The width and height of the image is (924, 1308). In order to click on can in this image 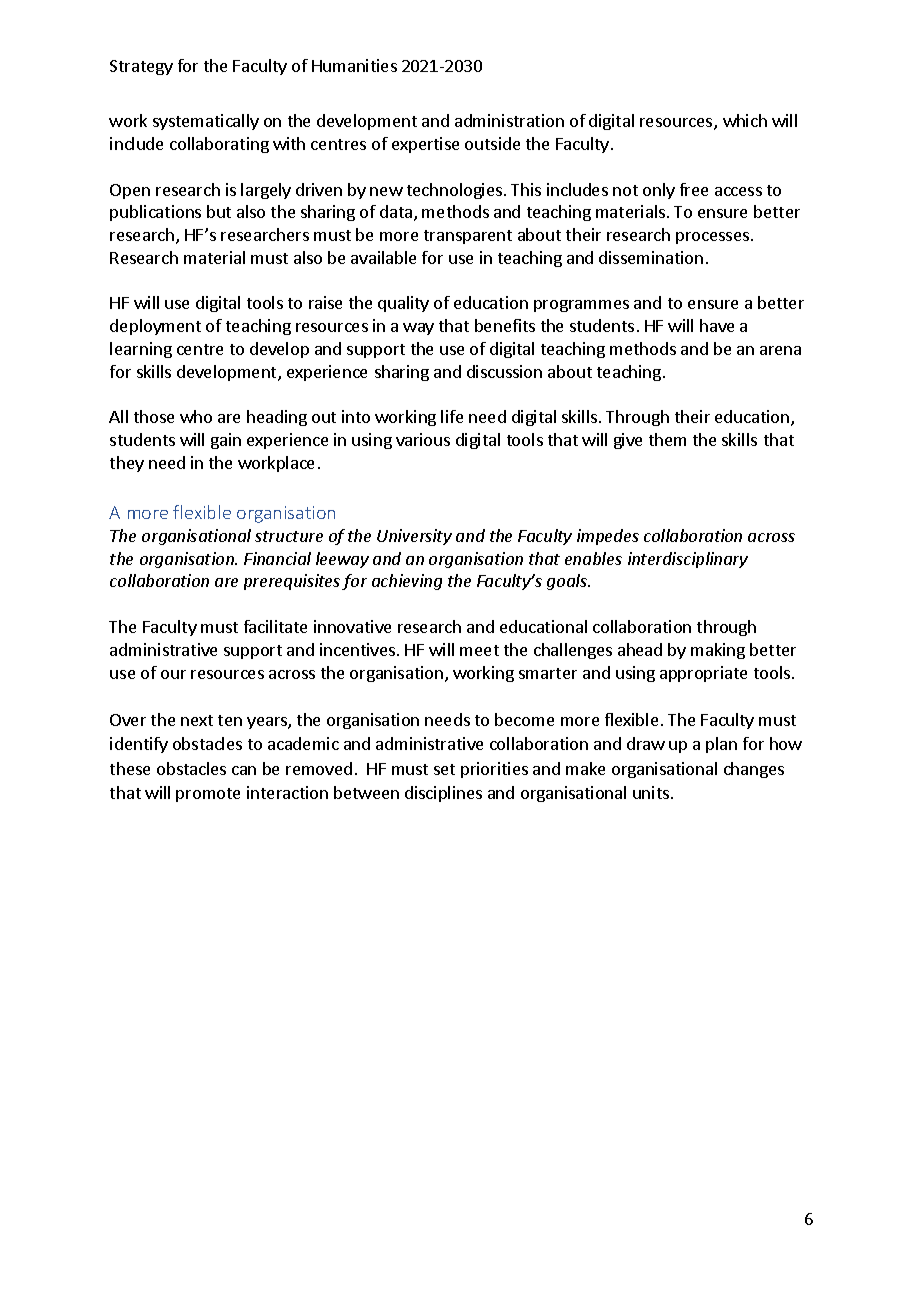, I will do `click(244, 770)`.
